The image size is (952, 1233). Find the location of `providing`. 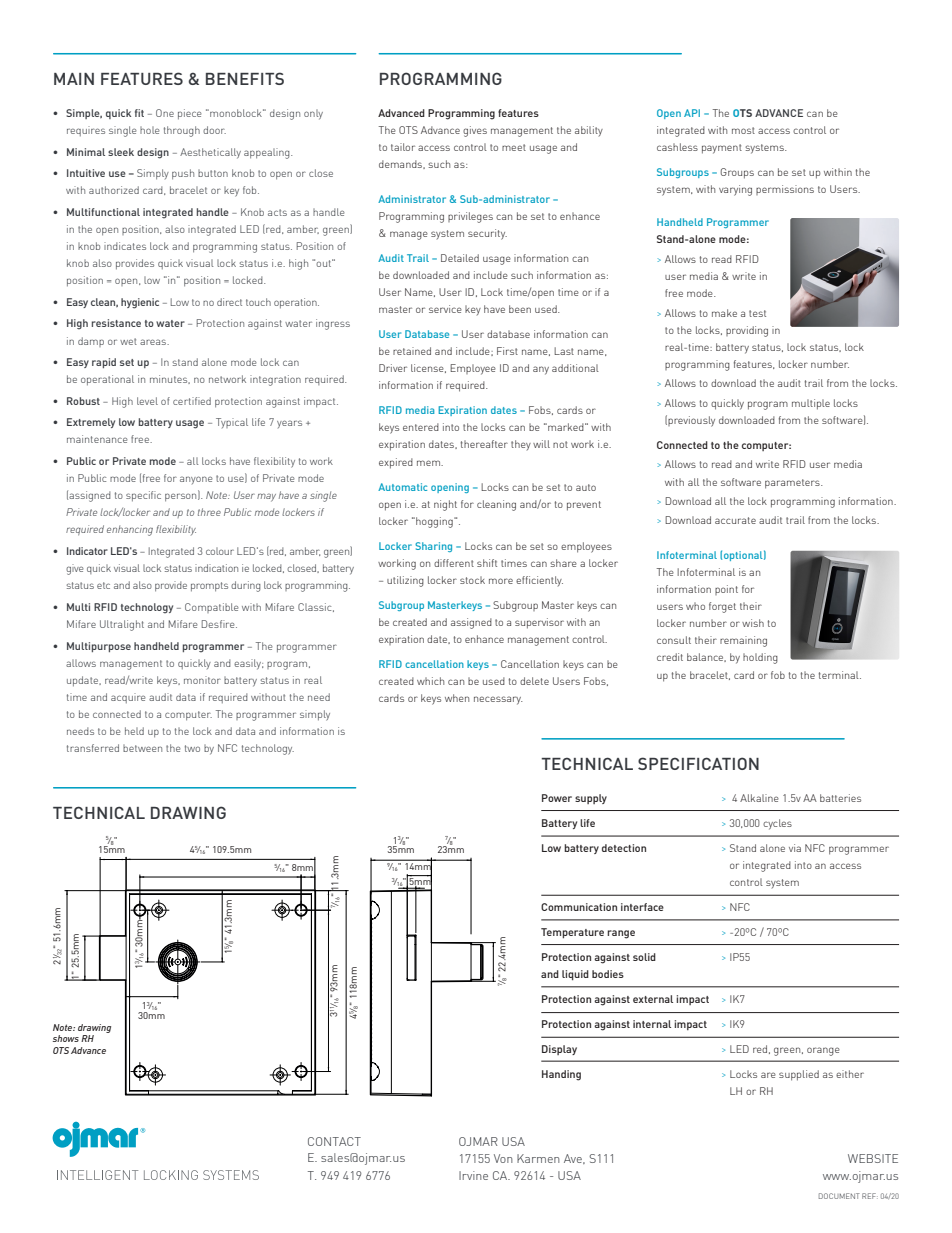

providing is located at coordinates (747, 331).
